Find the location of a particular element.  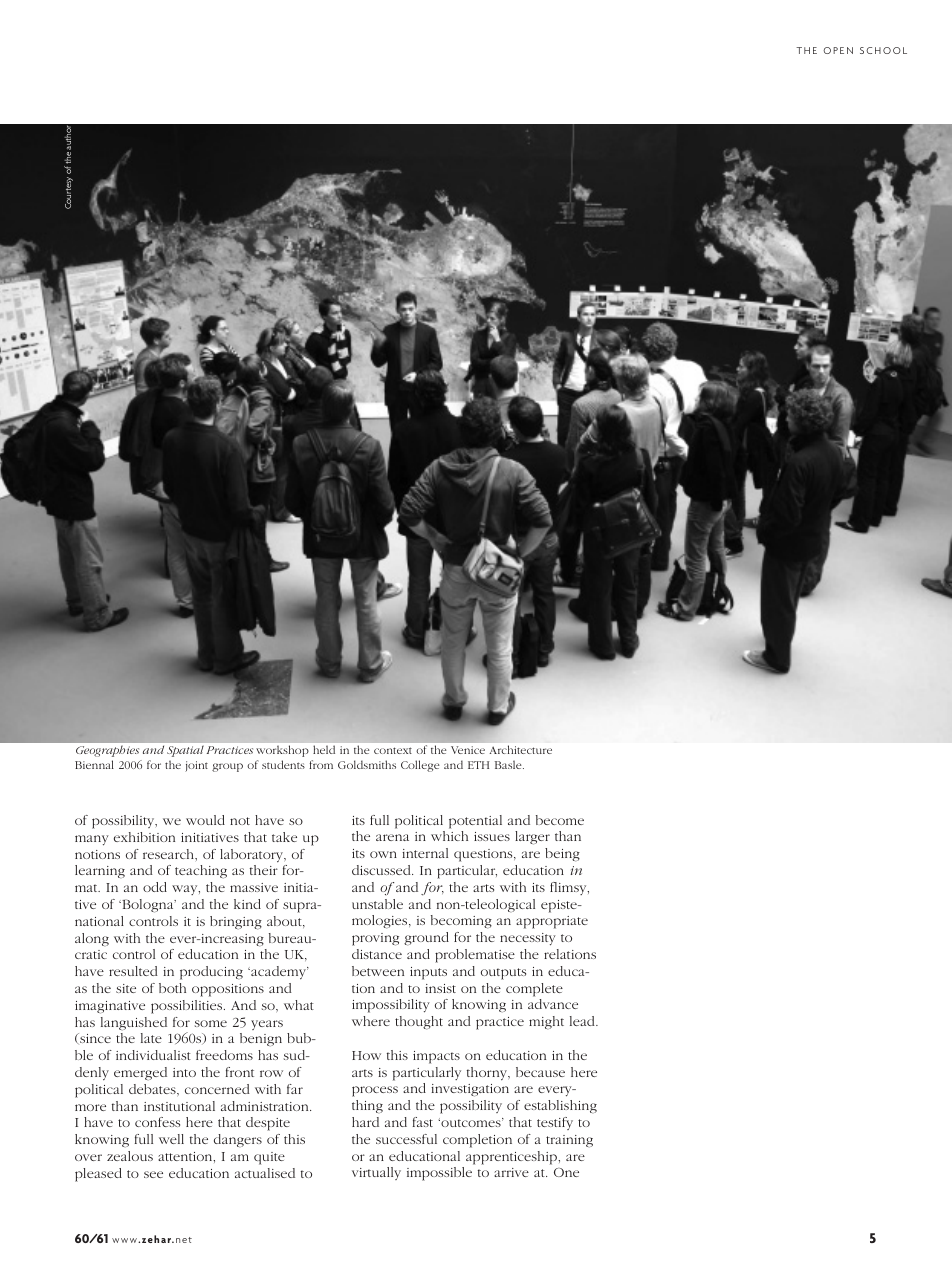

Venice is located at coordinates (468, 750).
